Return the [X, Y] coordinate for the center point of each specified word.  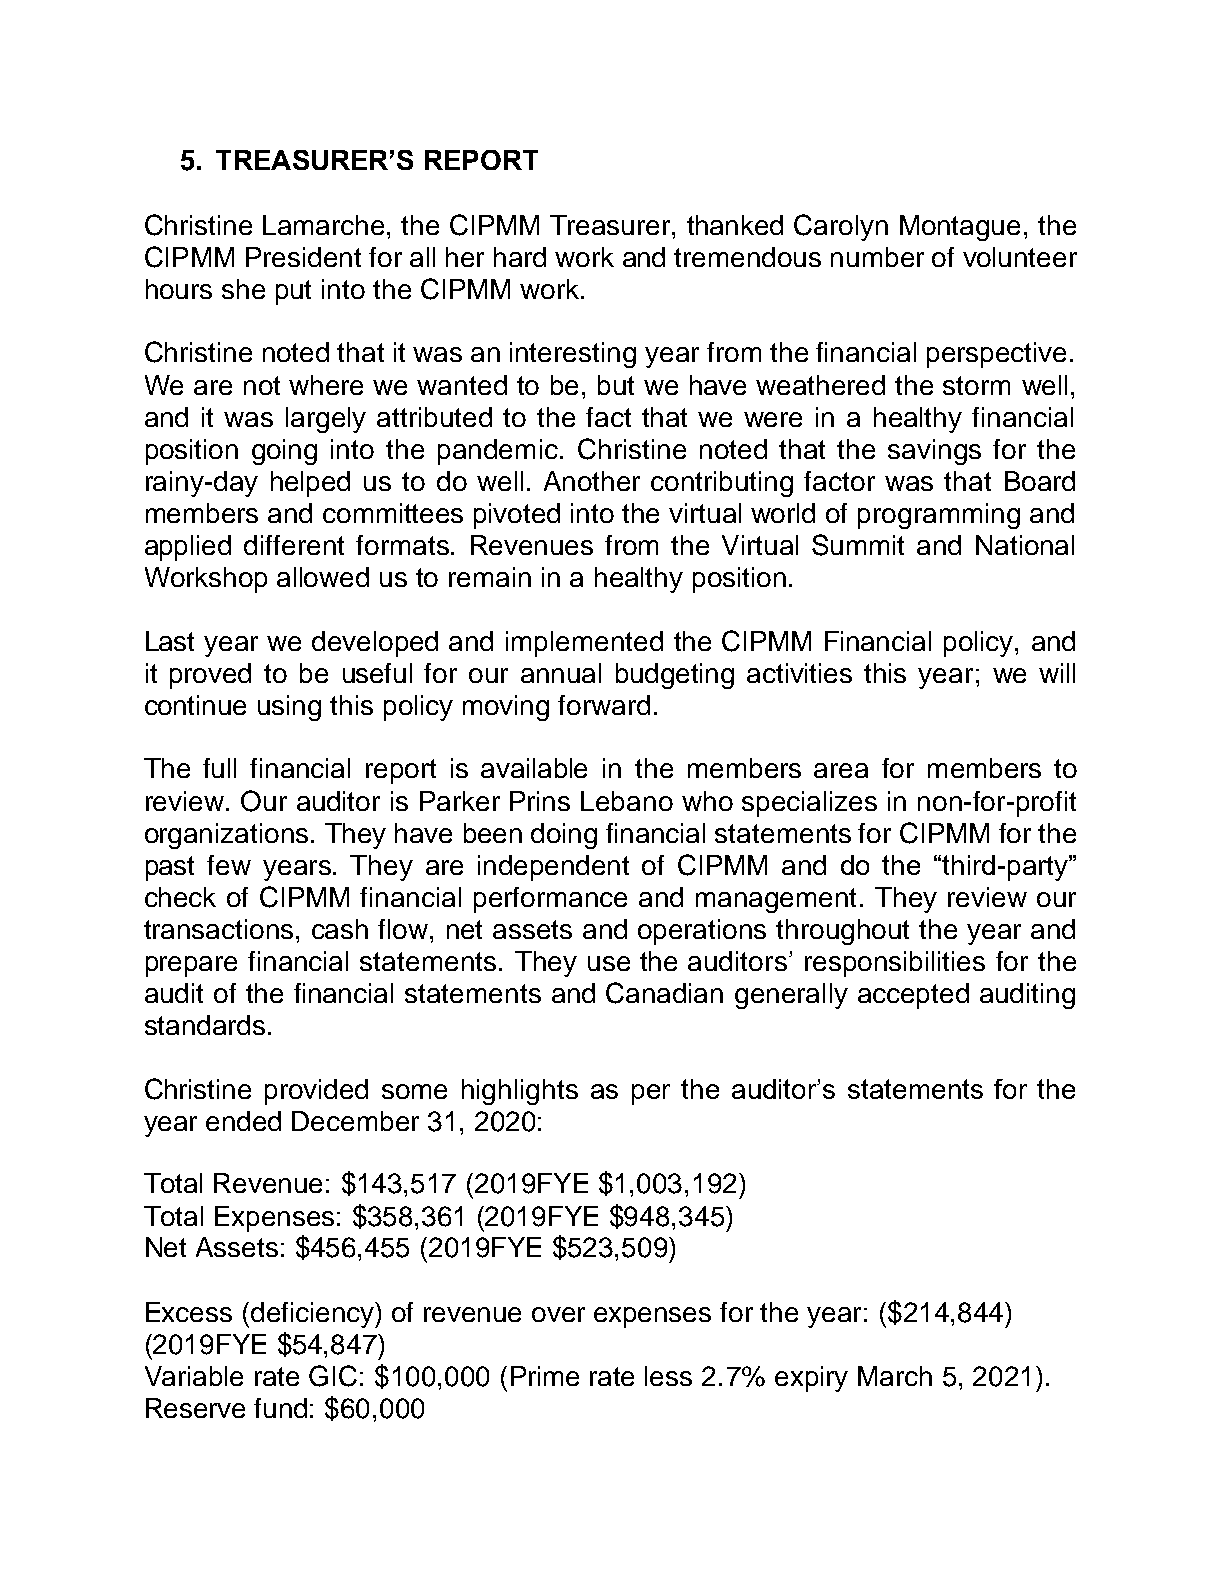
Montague [960, 228]
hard [520, 257]
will [1057, 673]
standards [205, 1025]
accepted [913, 996]
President [303, 257]
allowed [323, 577]
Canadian [664, 993]
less [668, 1376]
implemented [584, 644]
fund [280, 1408]
